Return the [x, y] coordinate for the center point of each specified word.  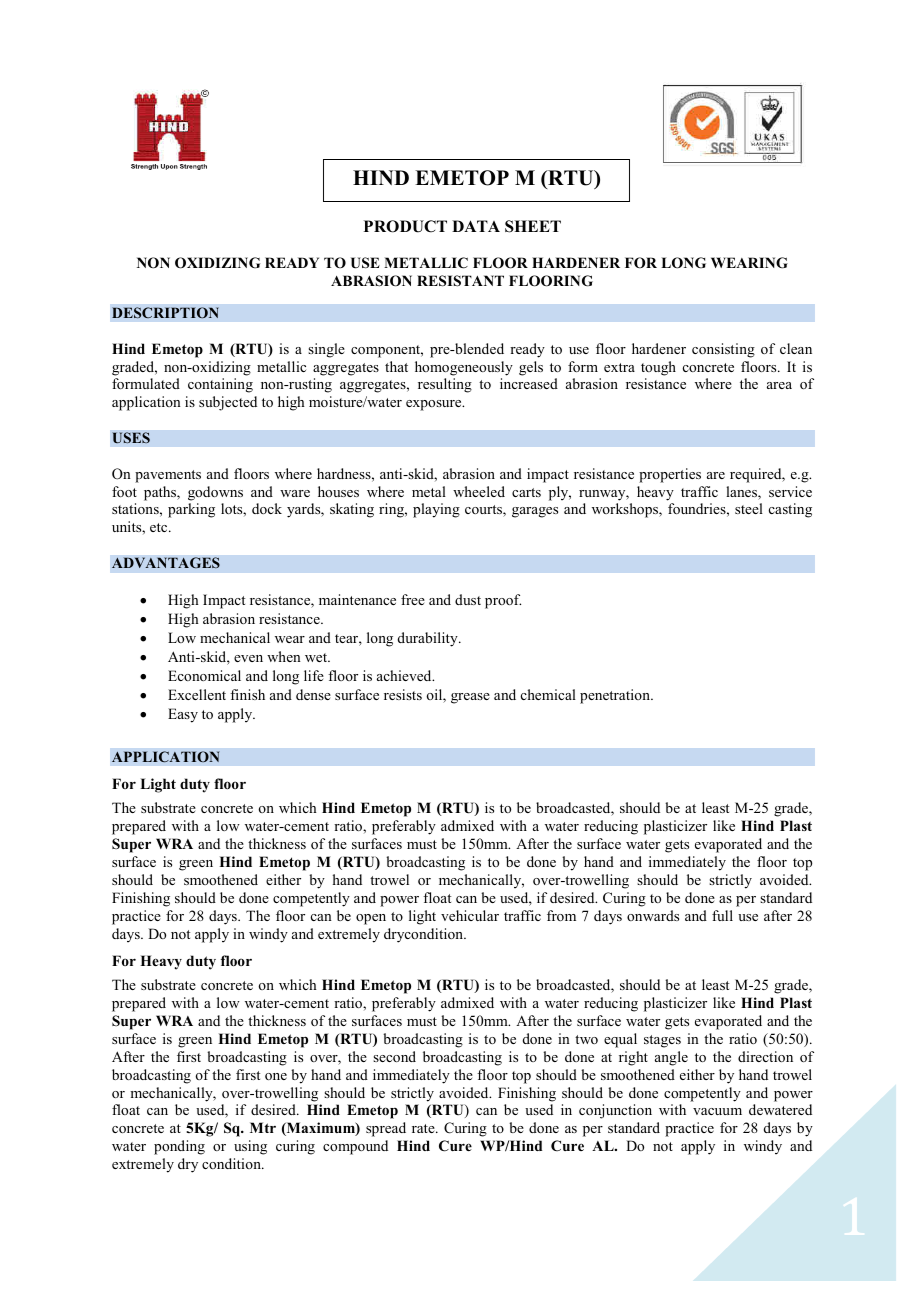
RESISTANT [460, 281]
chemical [548, 694]
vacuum [717, 1111]
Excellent [197, 694]
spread [386, 1129]
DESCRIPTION [165, 312]
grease [470, 698]
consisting [723, 350]
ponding [179, 1147]
